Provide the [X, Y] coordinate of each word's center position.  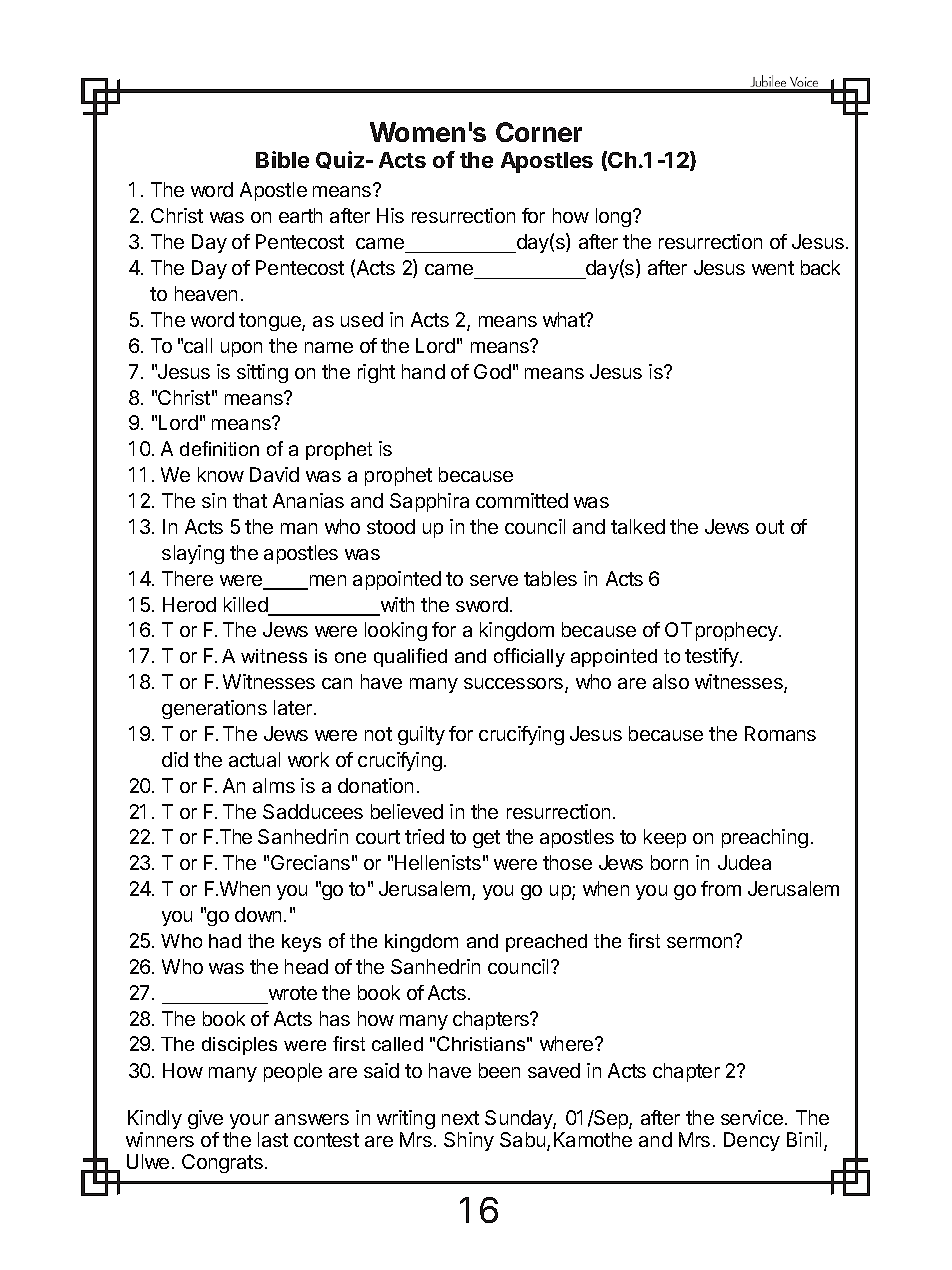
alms [274, 785]
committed [522, 500]
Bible [282, 159]
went [773, 268]
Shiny [469, 1141]
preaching [765, 838]
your [249, 1121]
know [221, 474]
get [486, 839]
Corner [539, 132]
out [770, 527]
